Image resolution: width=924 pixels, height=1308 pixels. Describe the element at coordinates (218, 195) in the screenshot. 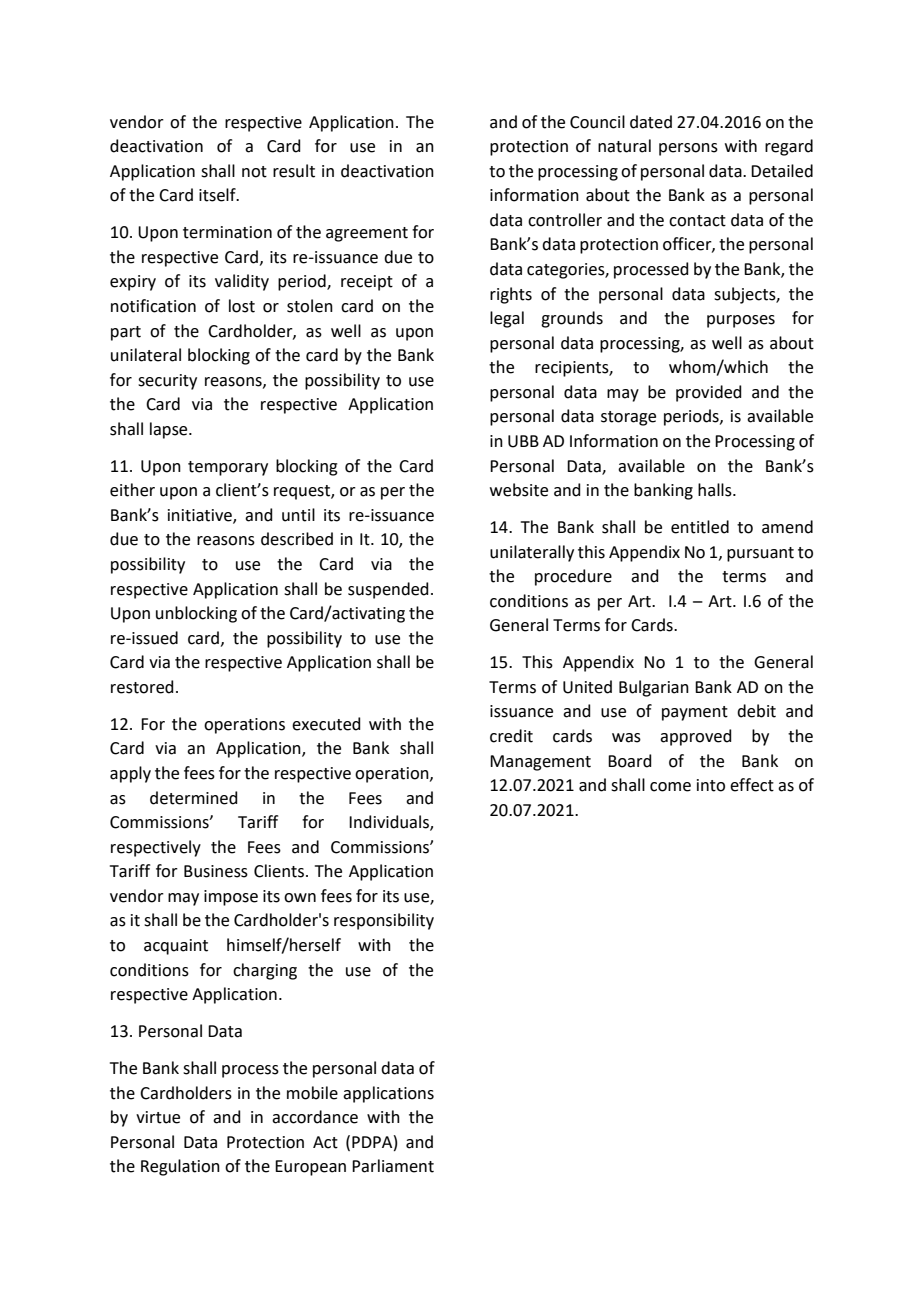

I see `itself` at that location.
